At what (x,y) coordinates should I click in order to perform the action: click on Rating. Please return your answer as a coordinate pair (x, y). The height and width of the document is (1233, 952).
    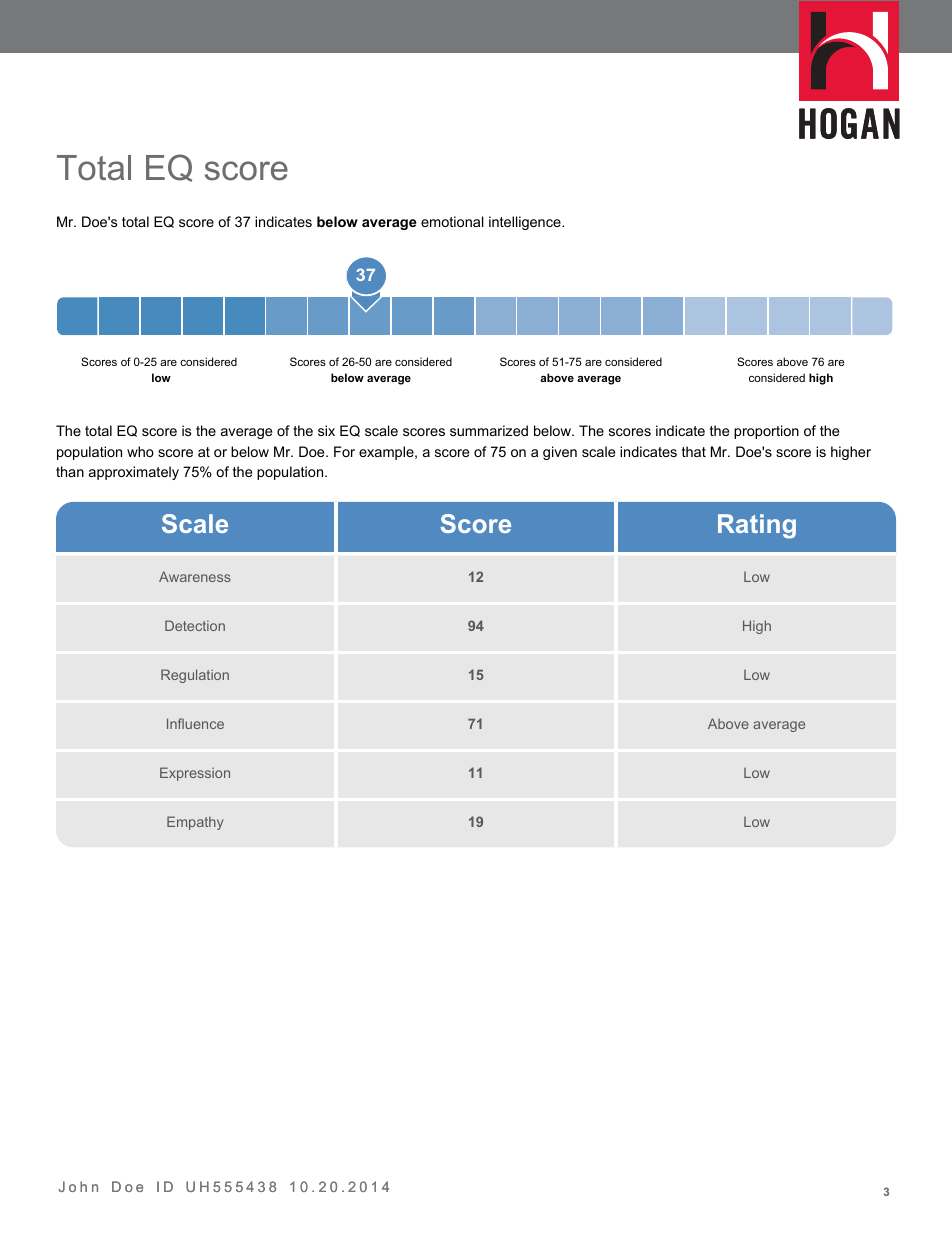
    Looking at the image, I should click on (757, 526).
